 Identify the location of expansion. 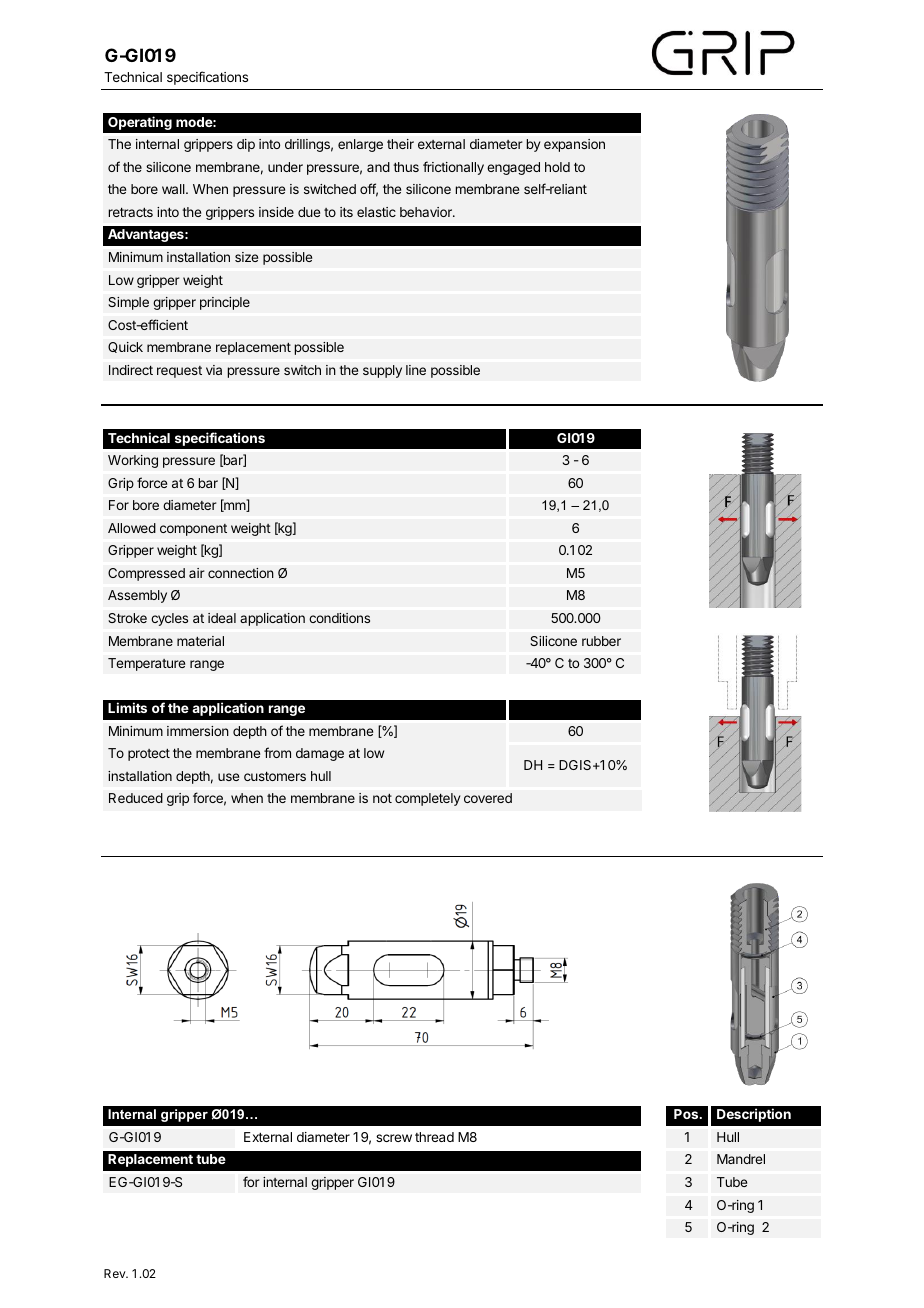
(574, 145).
